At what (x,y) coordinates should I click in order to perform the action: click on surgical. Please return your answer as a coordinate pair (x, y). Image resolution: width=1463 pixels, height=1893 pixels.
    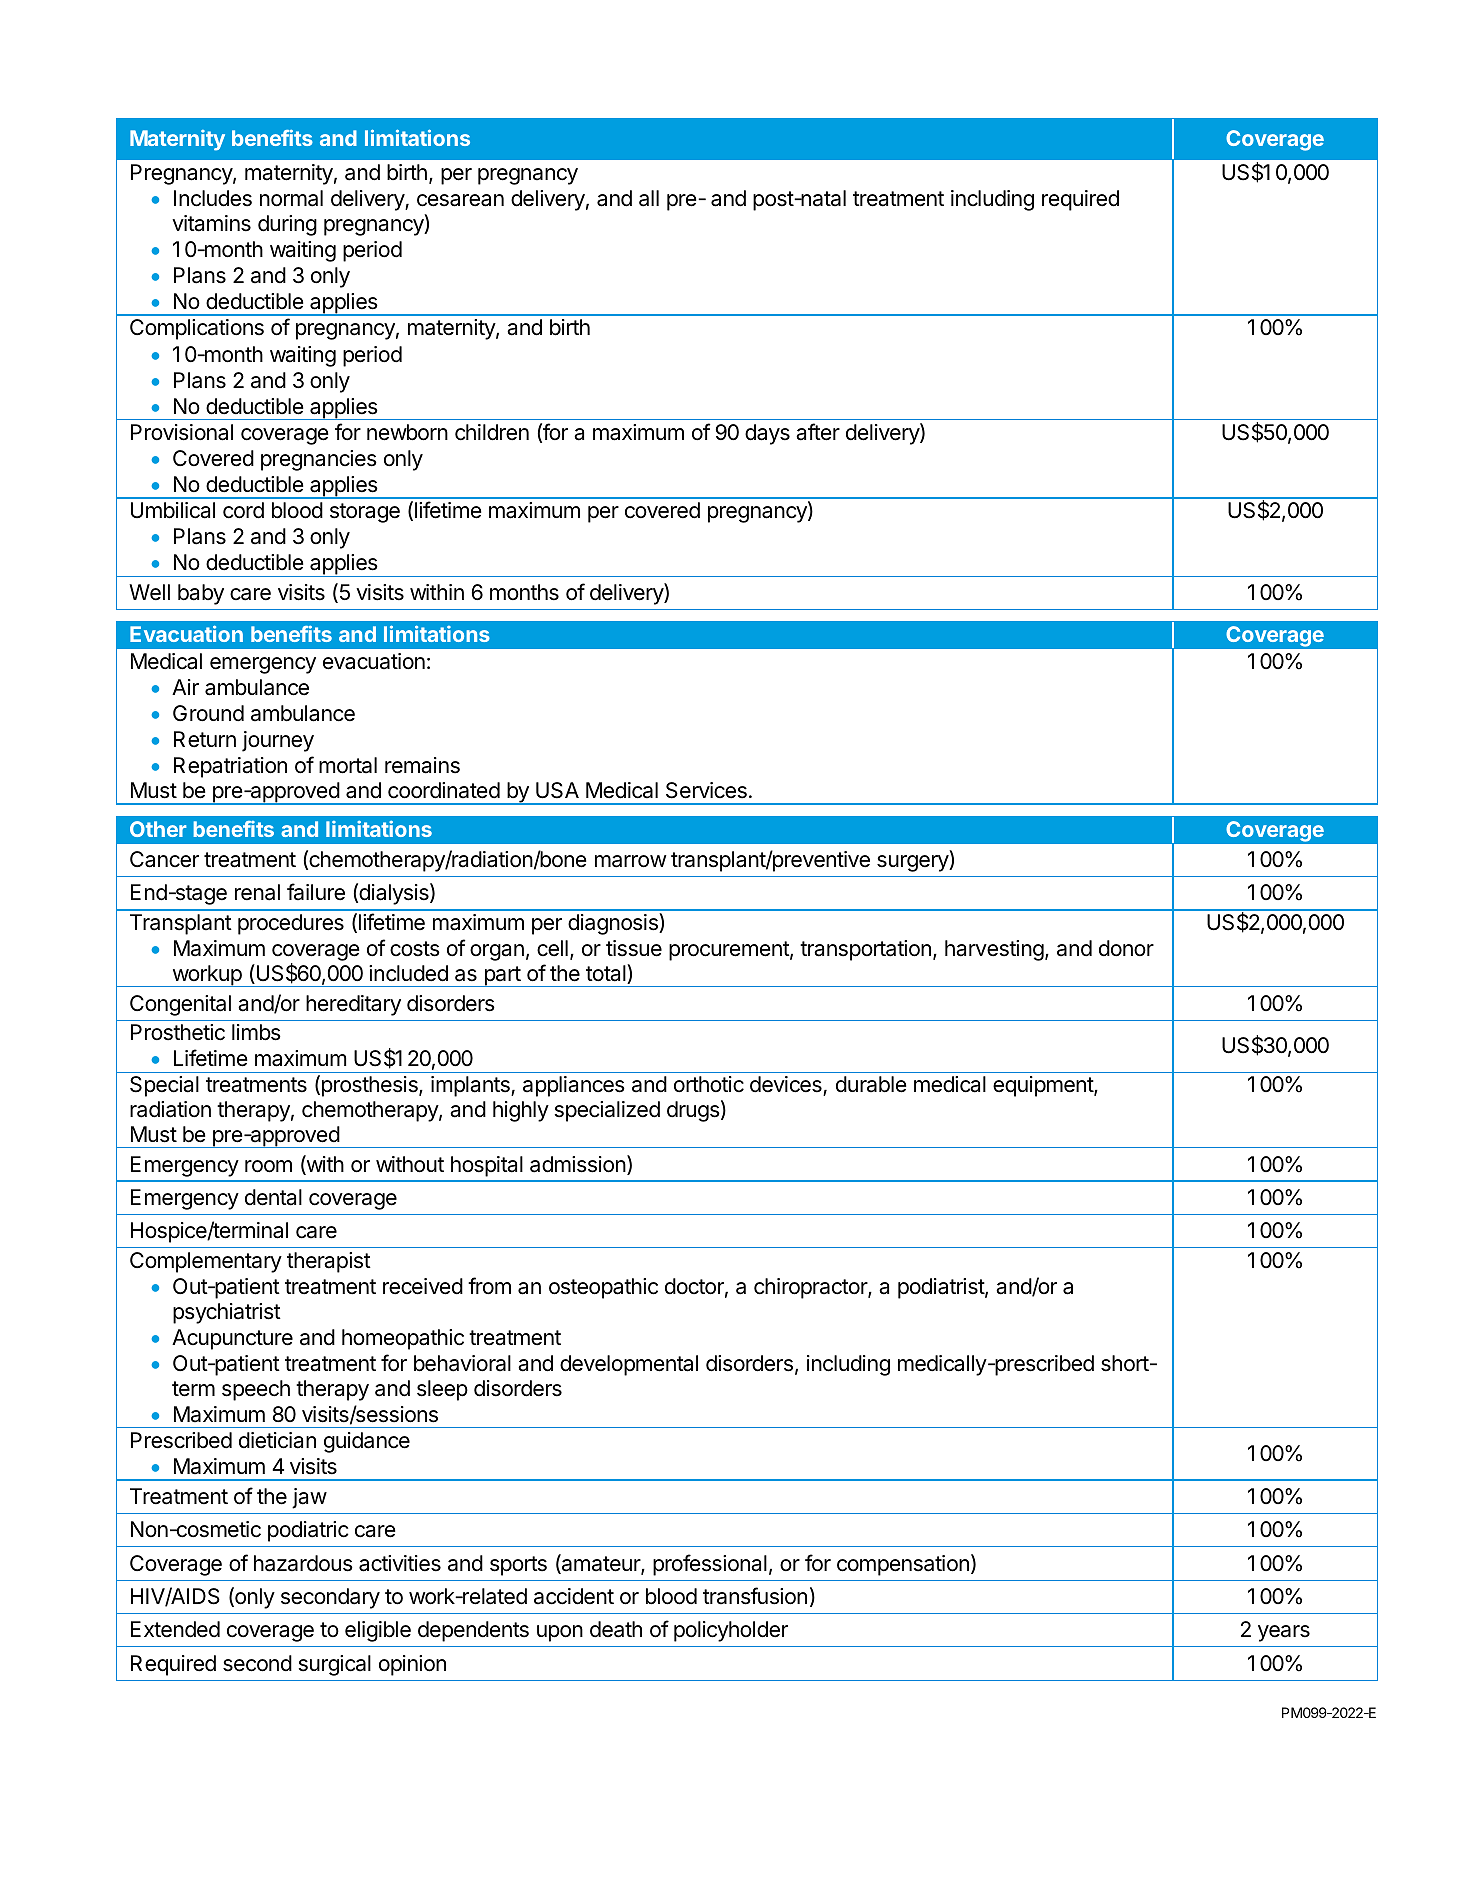
    Looking at the image, I should click on (335, 1665).
